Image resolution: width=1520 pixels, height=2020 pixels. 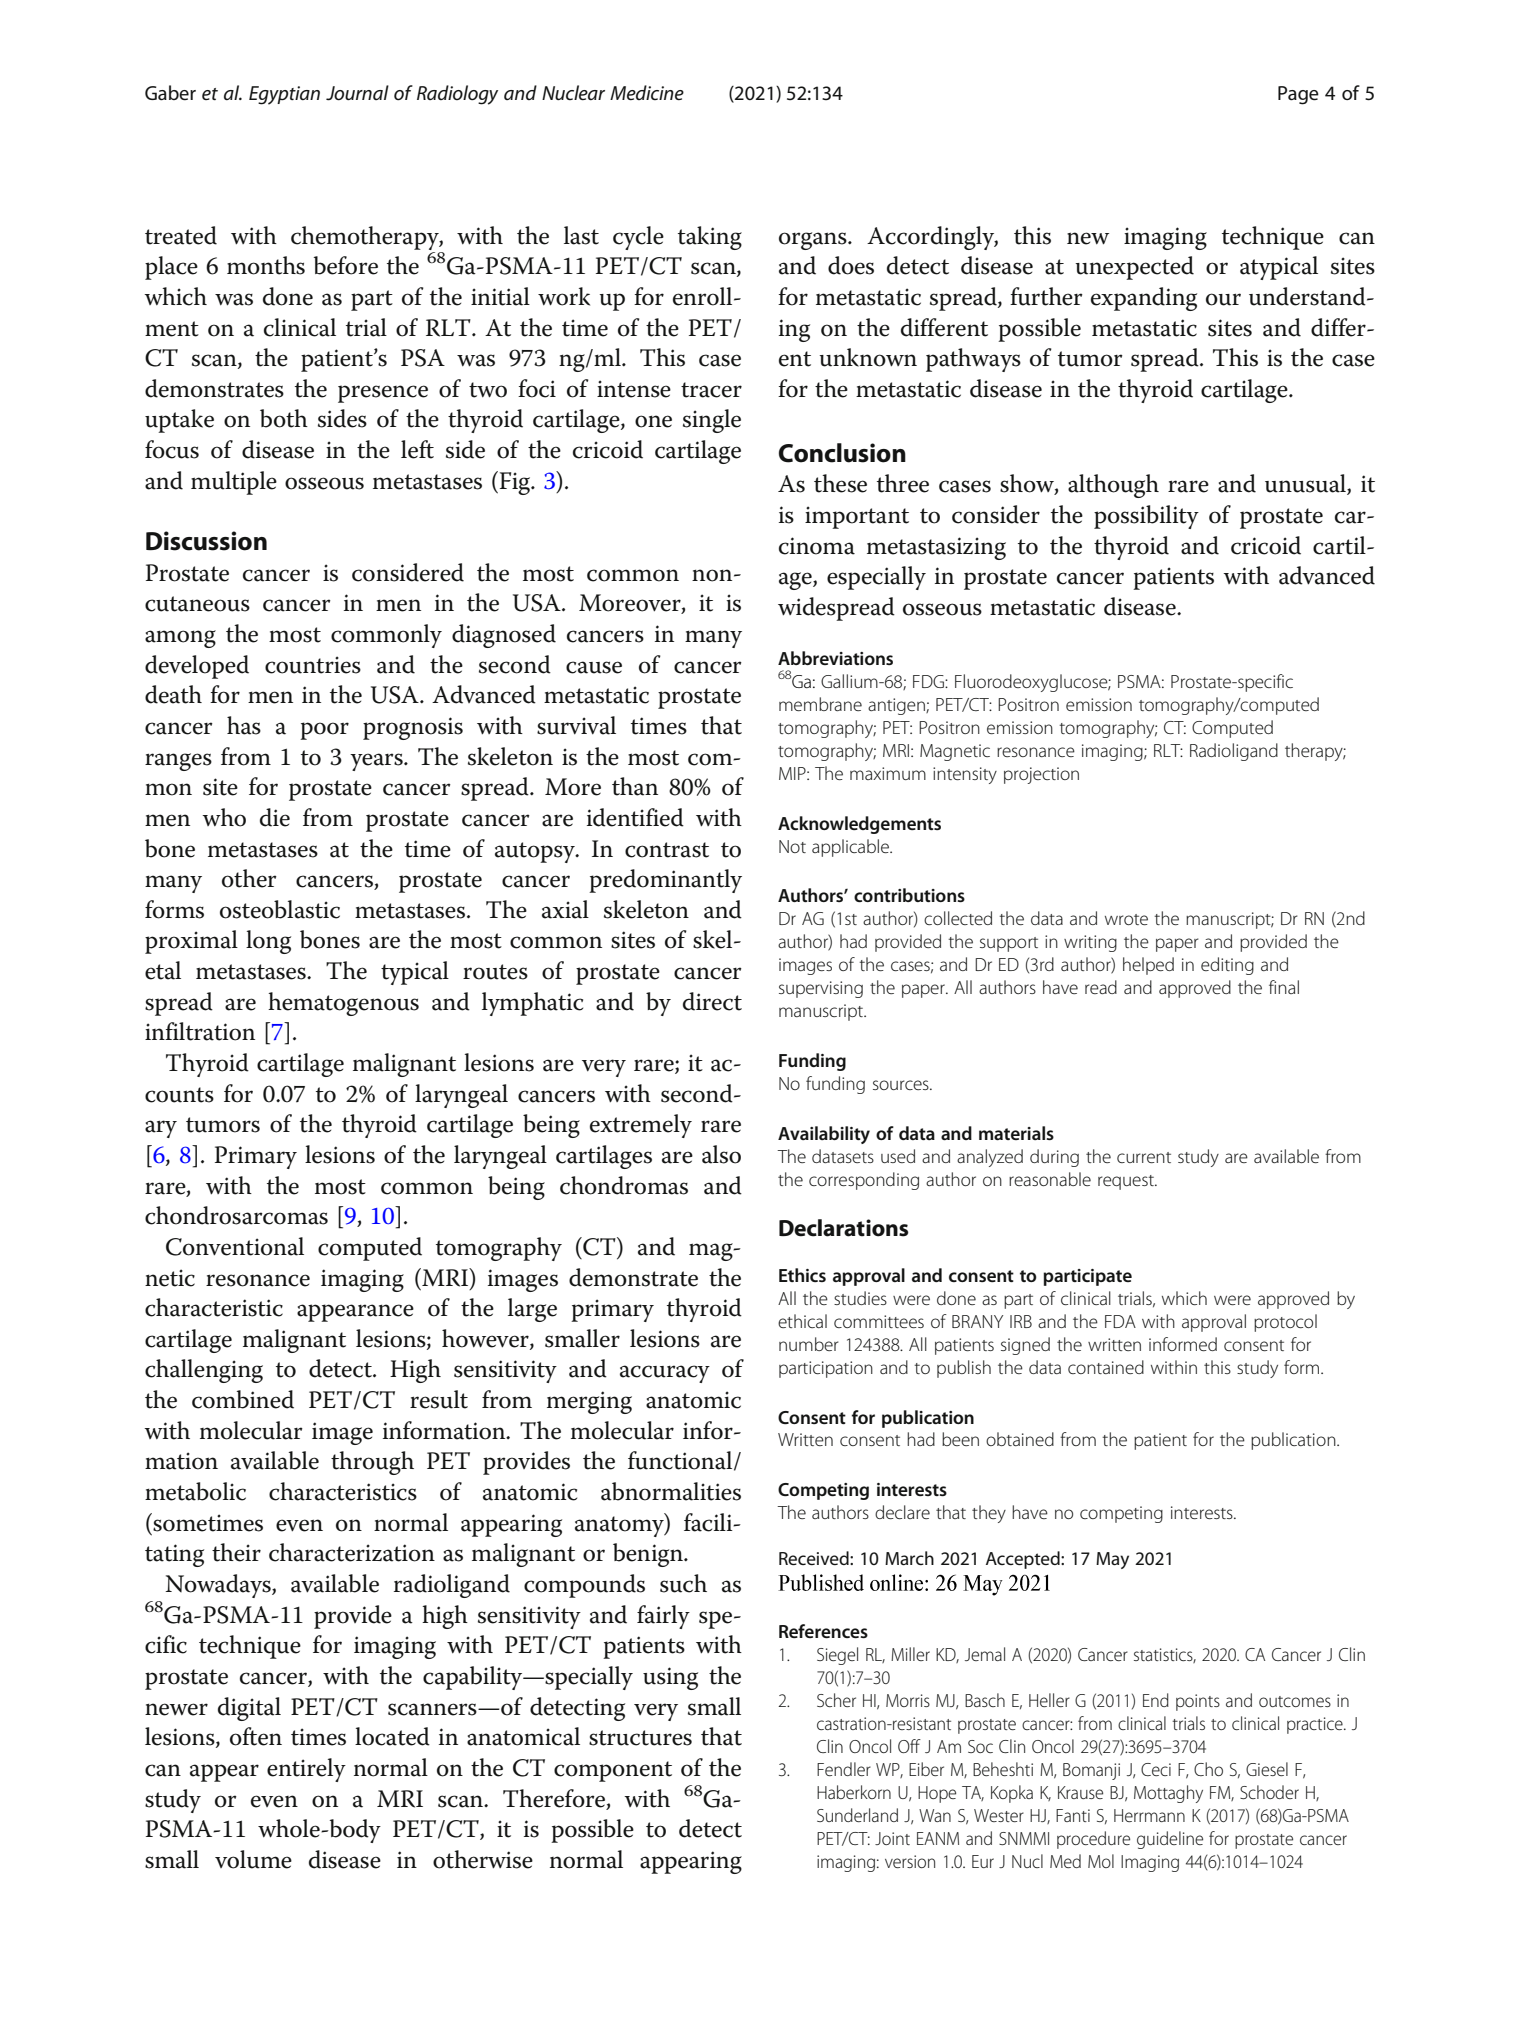 I want to click on Medicine, so click(x=647, y=92).
